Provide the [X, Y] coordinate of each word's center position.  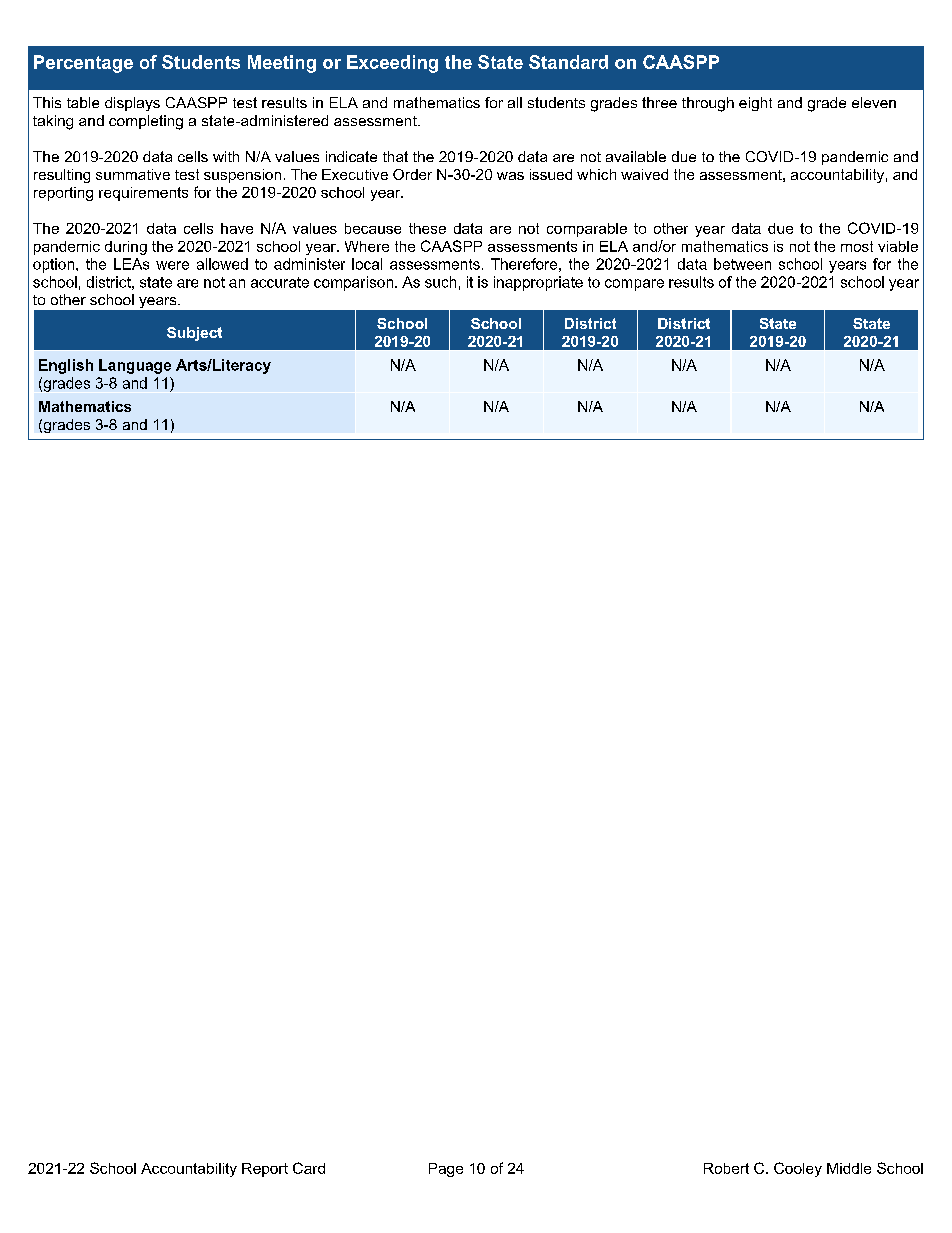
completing [146, 122]
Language [135, 366]
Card [309, 1168]
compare [634, 285]
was [510, 176]
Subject [194, 334]
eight [755, 104]
